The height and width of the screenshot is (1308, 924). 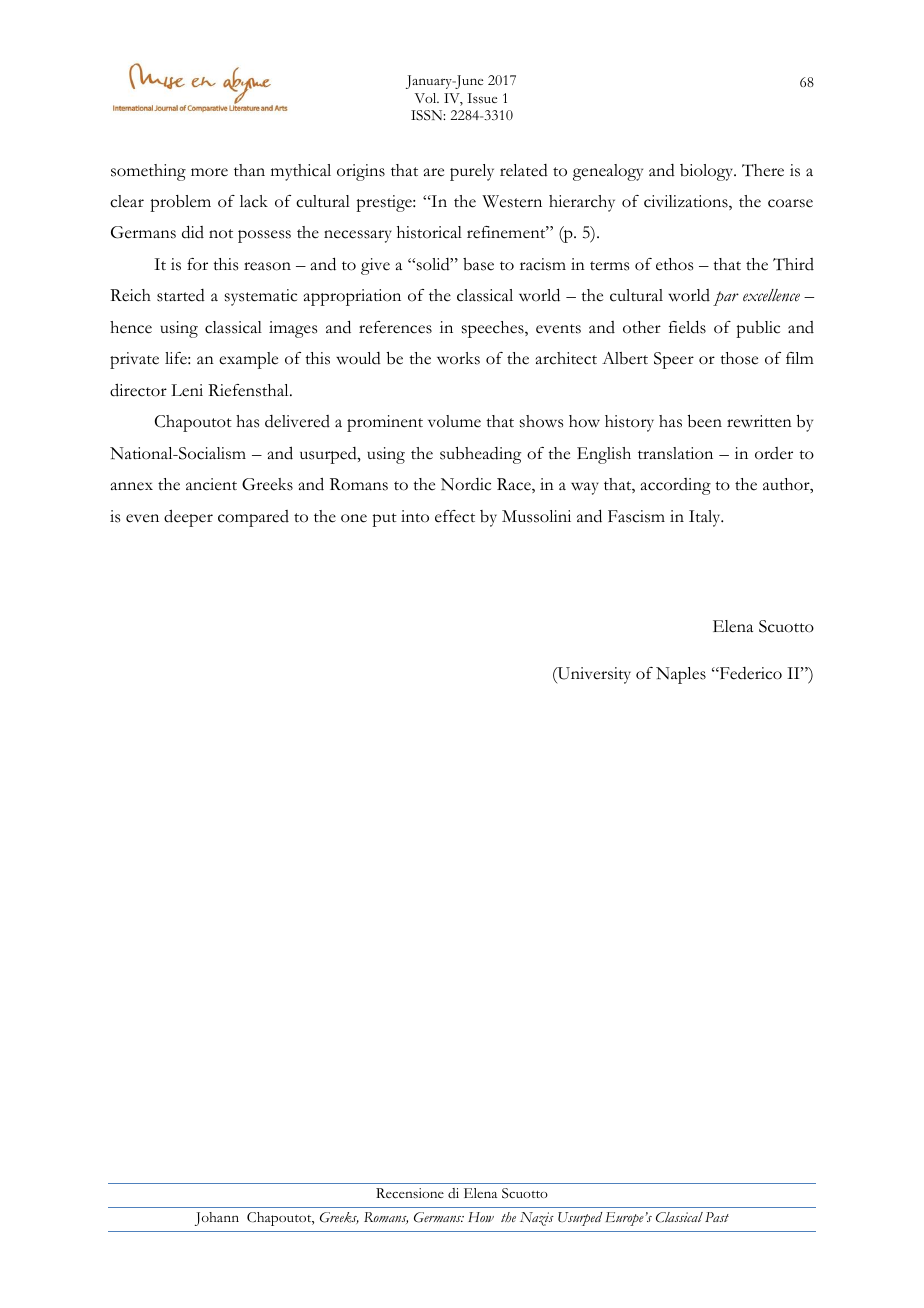 What do you see at coordinates (209, 172) in the screenshot?
I see `more` at bounding box center [209, 172].
